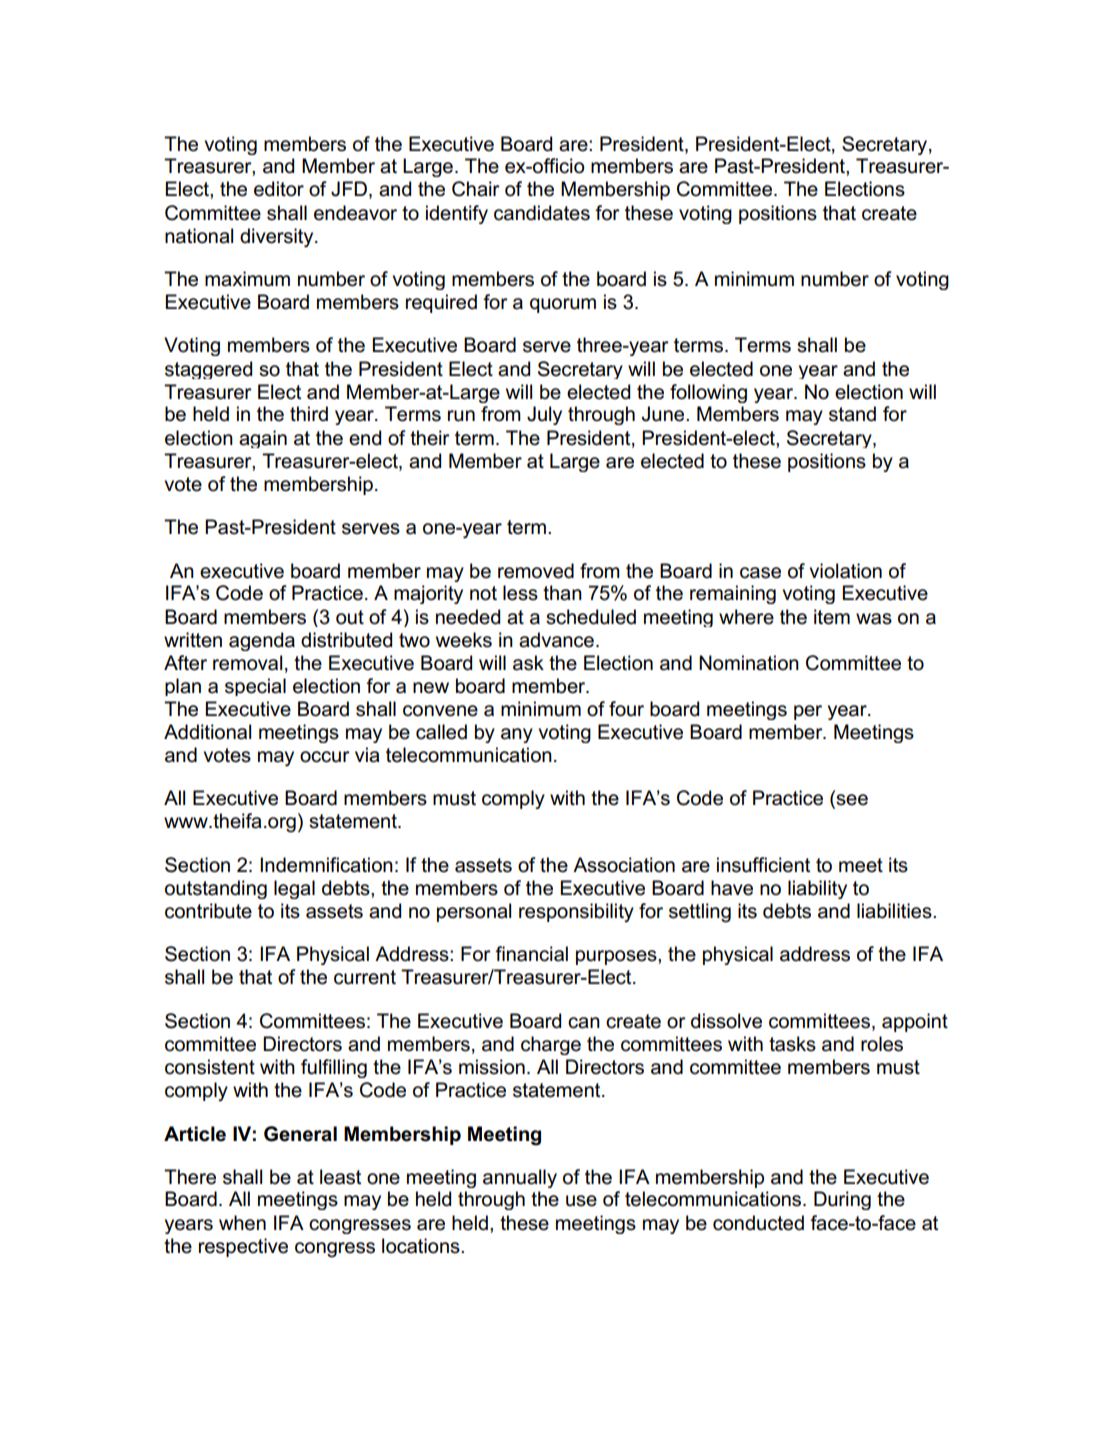 The height and width of the document is (1441, 1113). I want to click on Nomination, so click(749, 663).
